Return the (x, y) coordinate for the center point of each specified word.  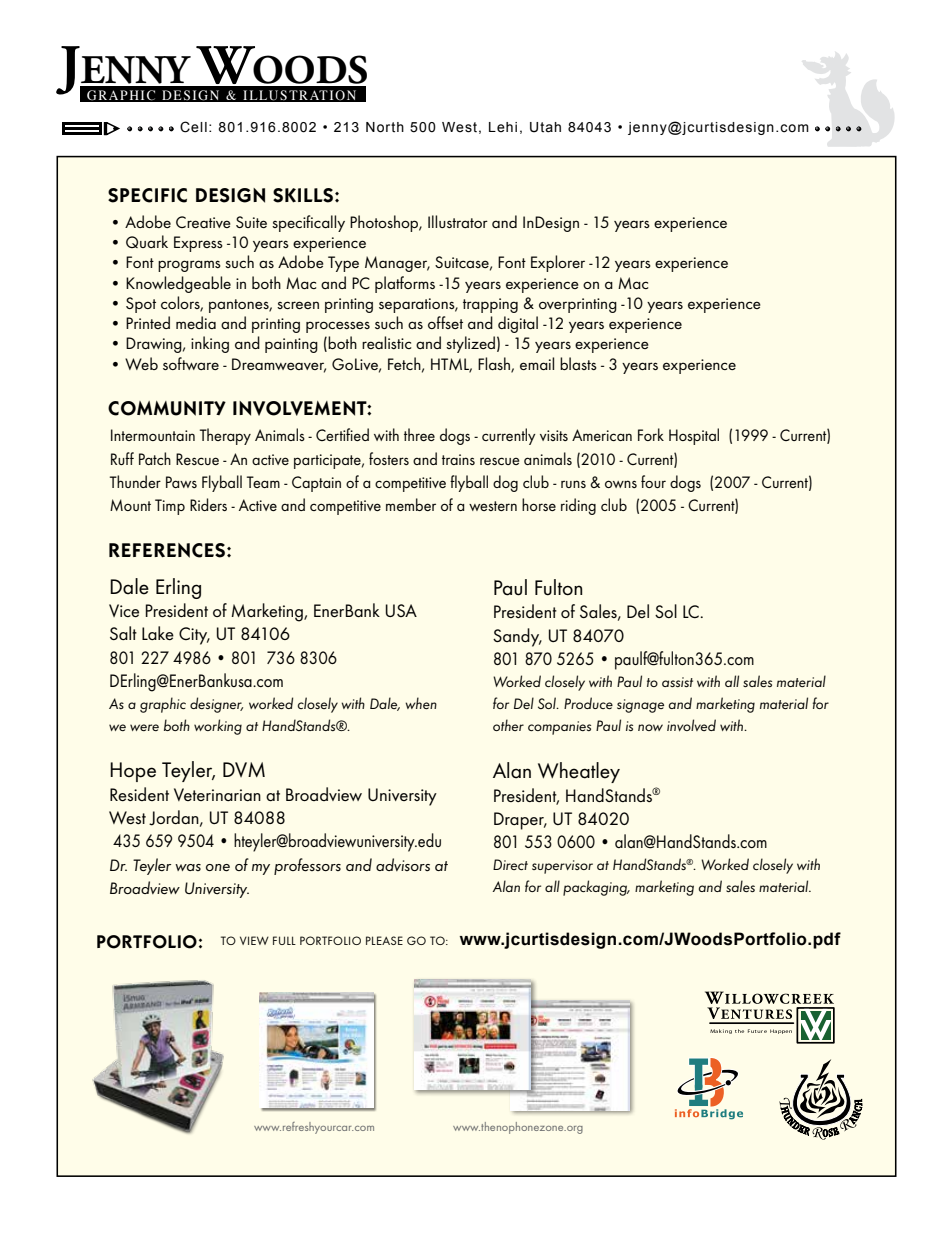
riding (578, 506)
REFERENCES (168, 550)
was (188, 867)
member (411, 504)
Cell (193, 127)
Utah (545, 127)
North (385, 127)
